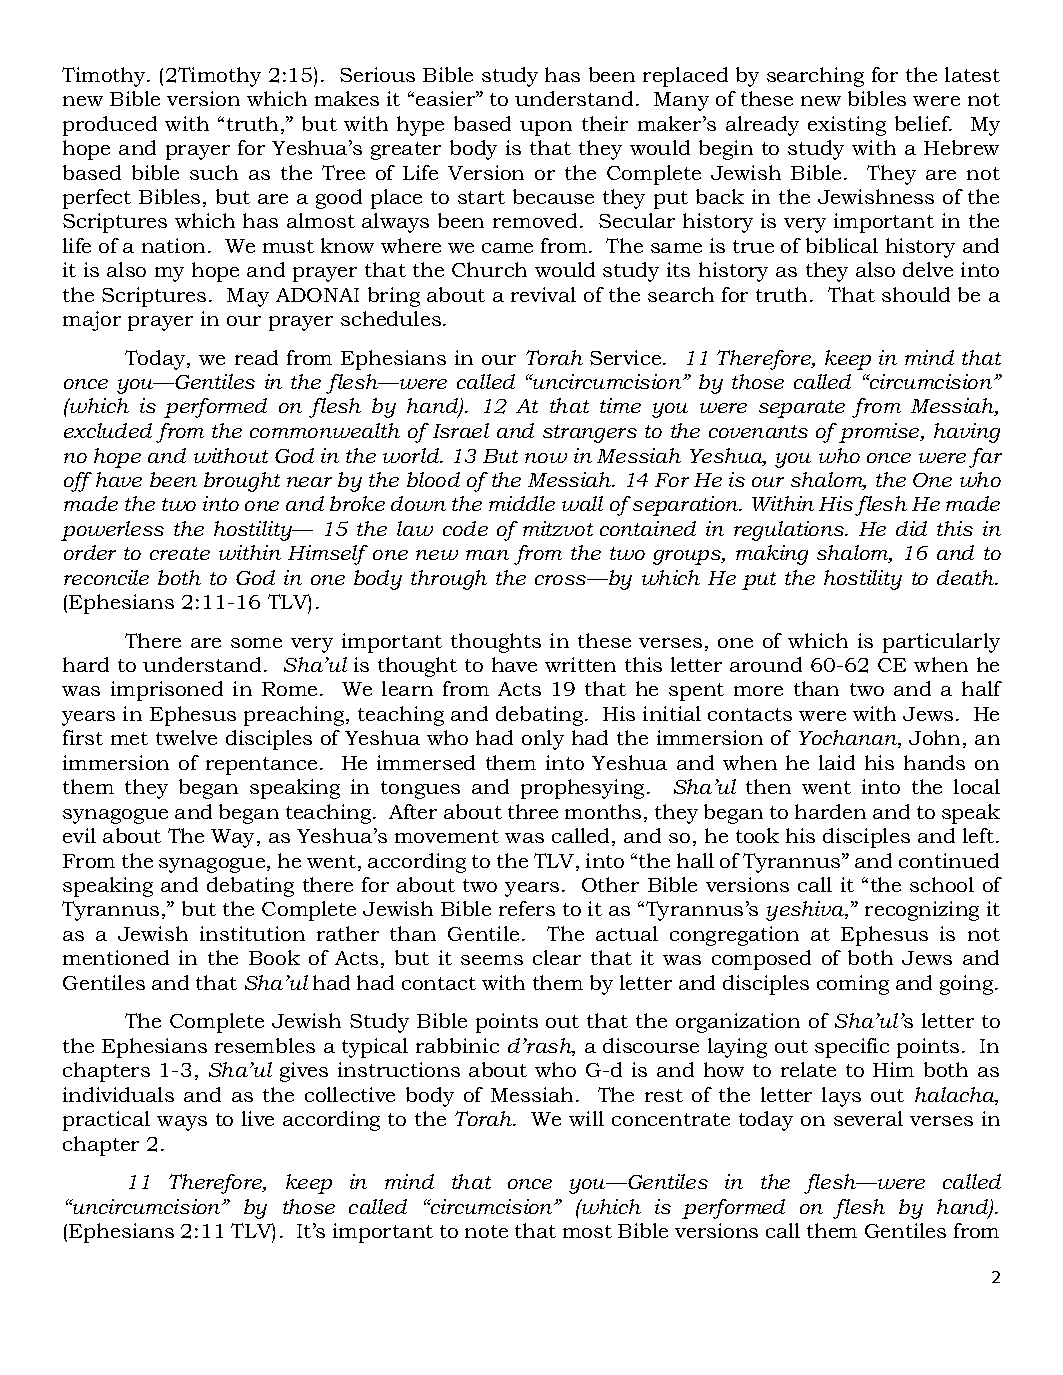  What do you see at coordinates (546, 128) in the screenshot?
I see `upon` at bounding box center [546, 128].
